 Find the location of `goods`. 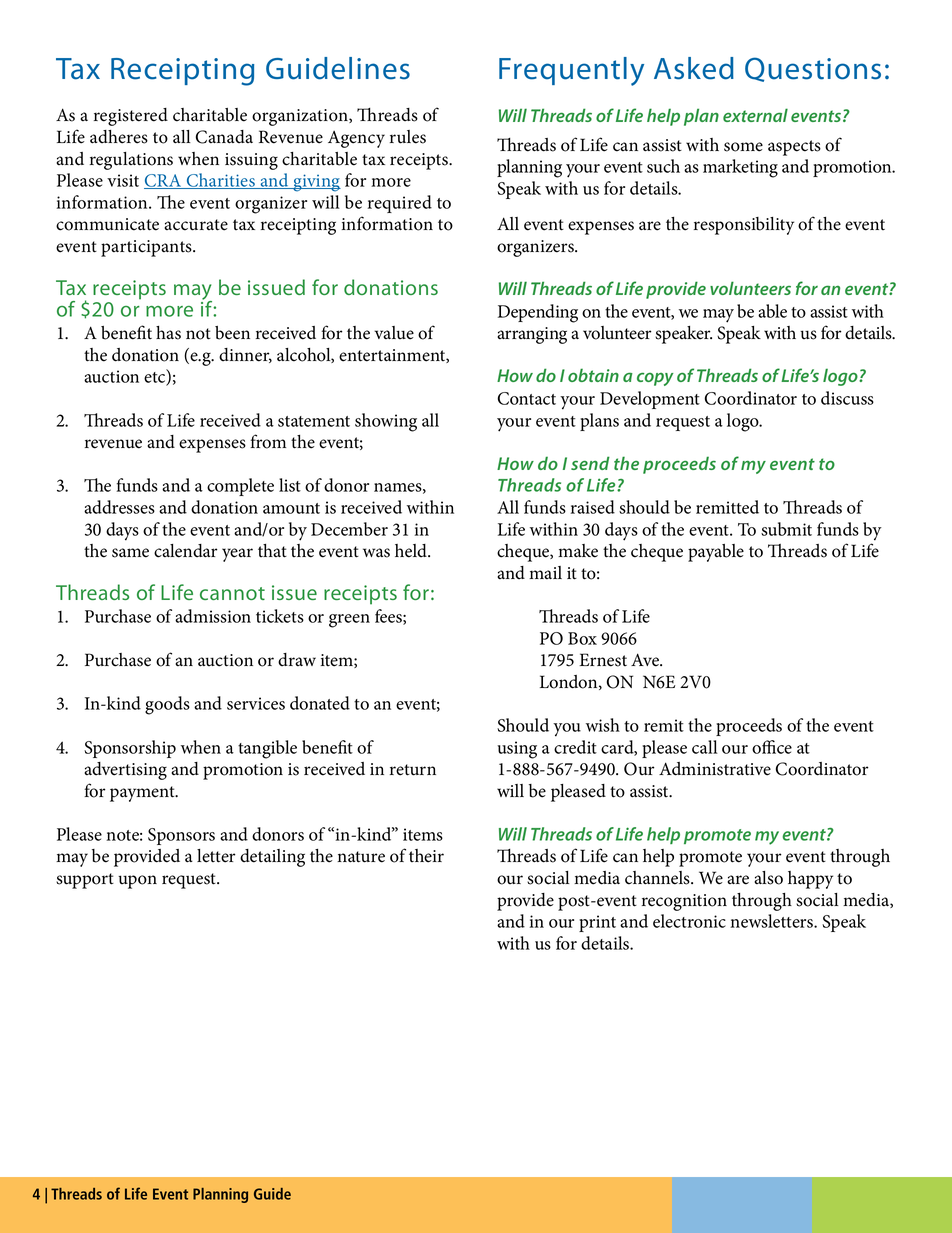

goods is located at coordinates (167, 705).
